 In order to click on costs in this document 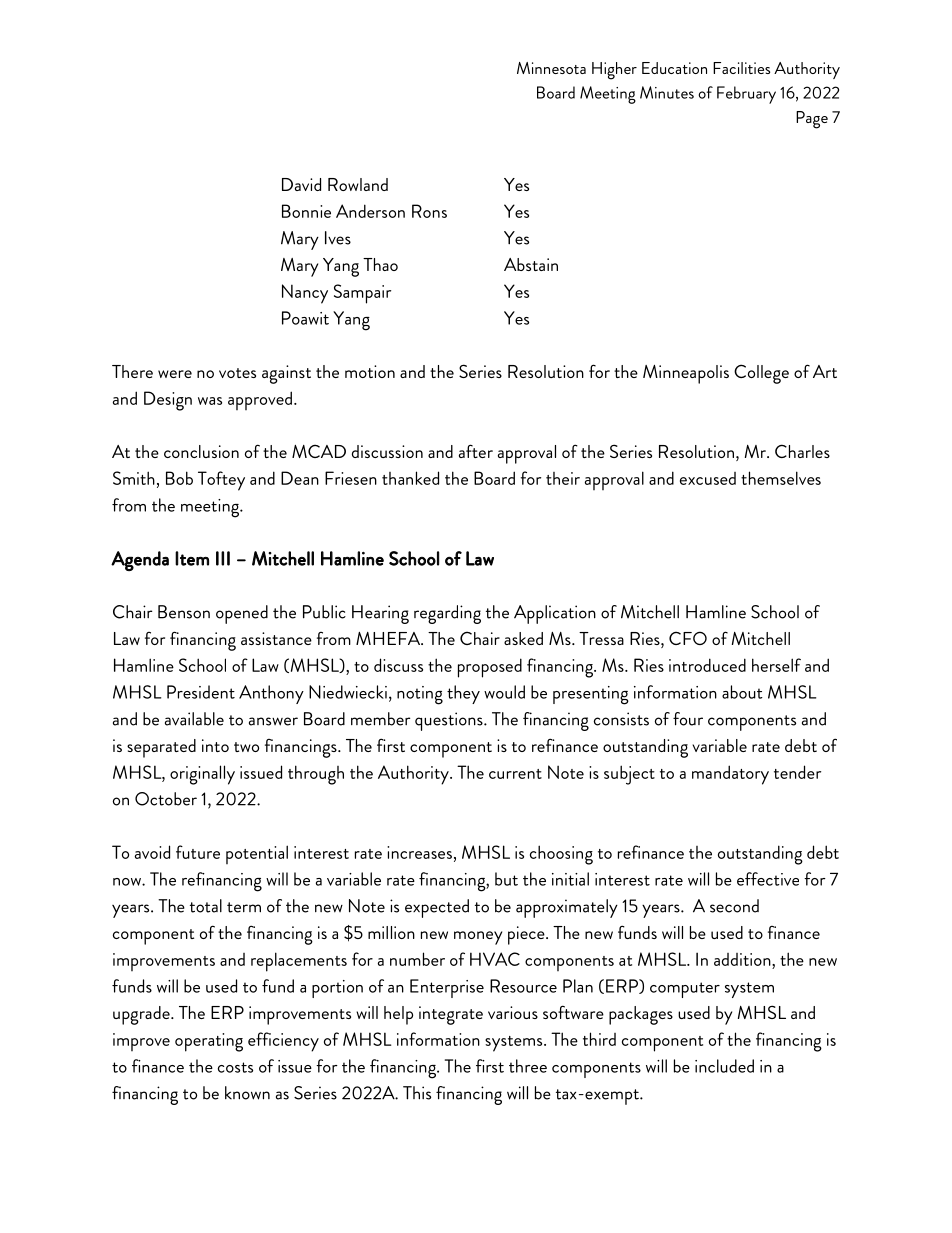, I will do `click(235, 1067)`.
